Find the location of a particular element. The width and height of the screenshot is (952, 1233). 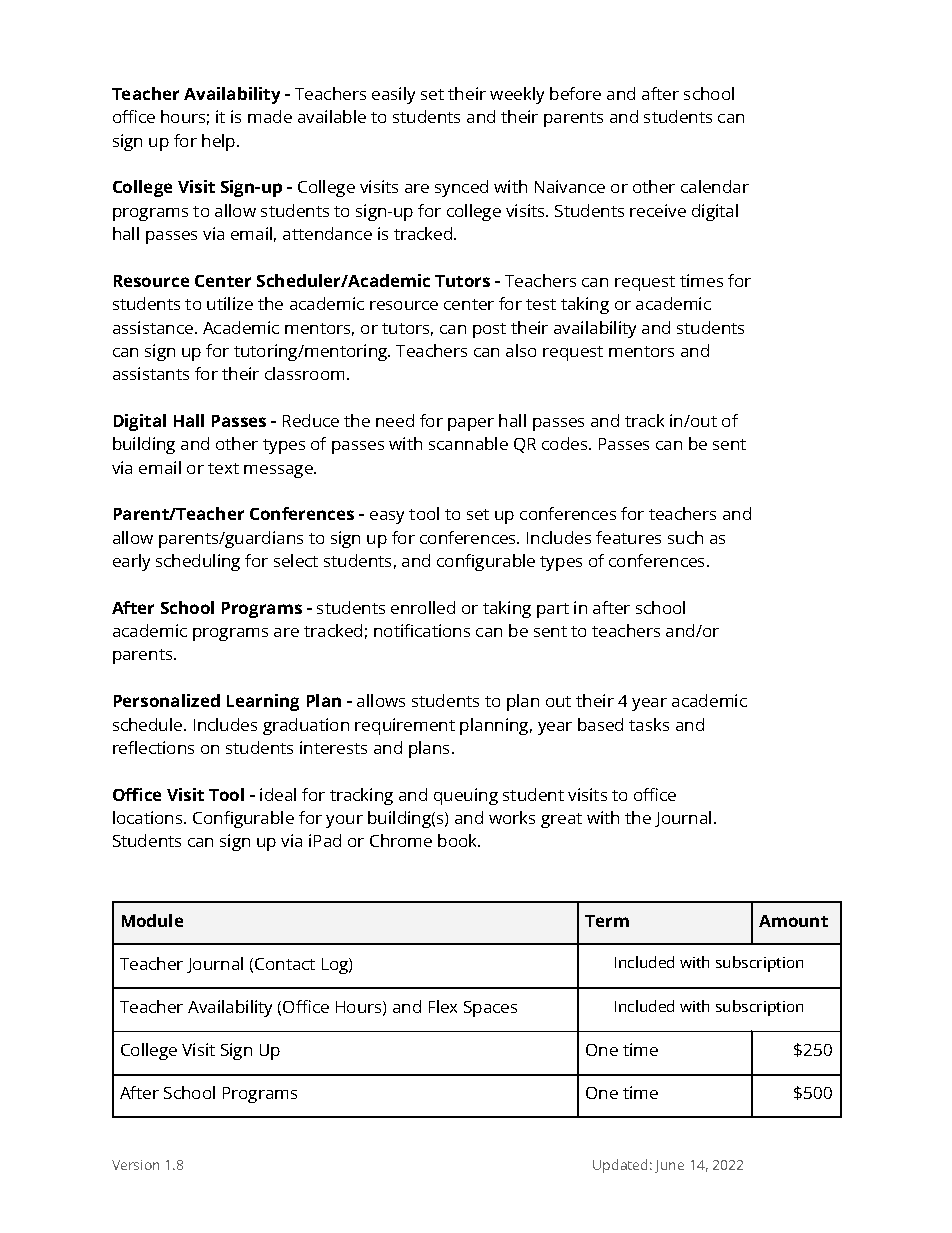

tasks is located at coordinates (649, 724).
